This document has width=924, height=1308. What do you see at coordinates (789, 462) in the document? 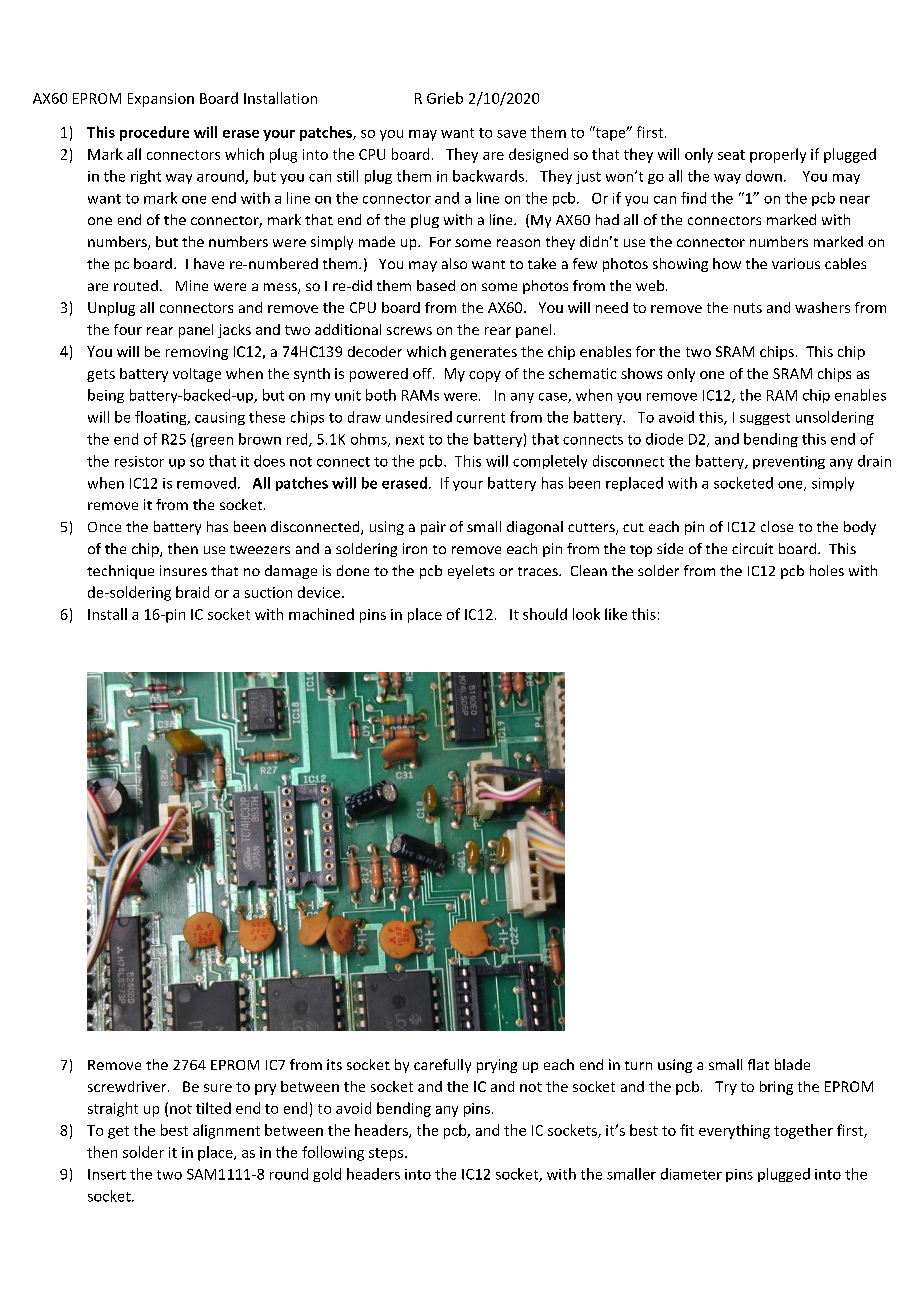
I see `preventing` at bounding box center [789, 462].
